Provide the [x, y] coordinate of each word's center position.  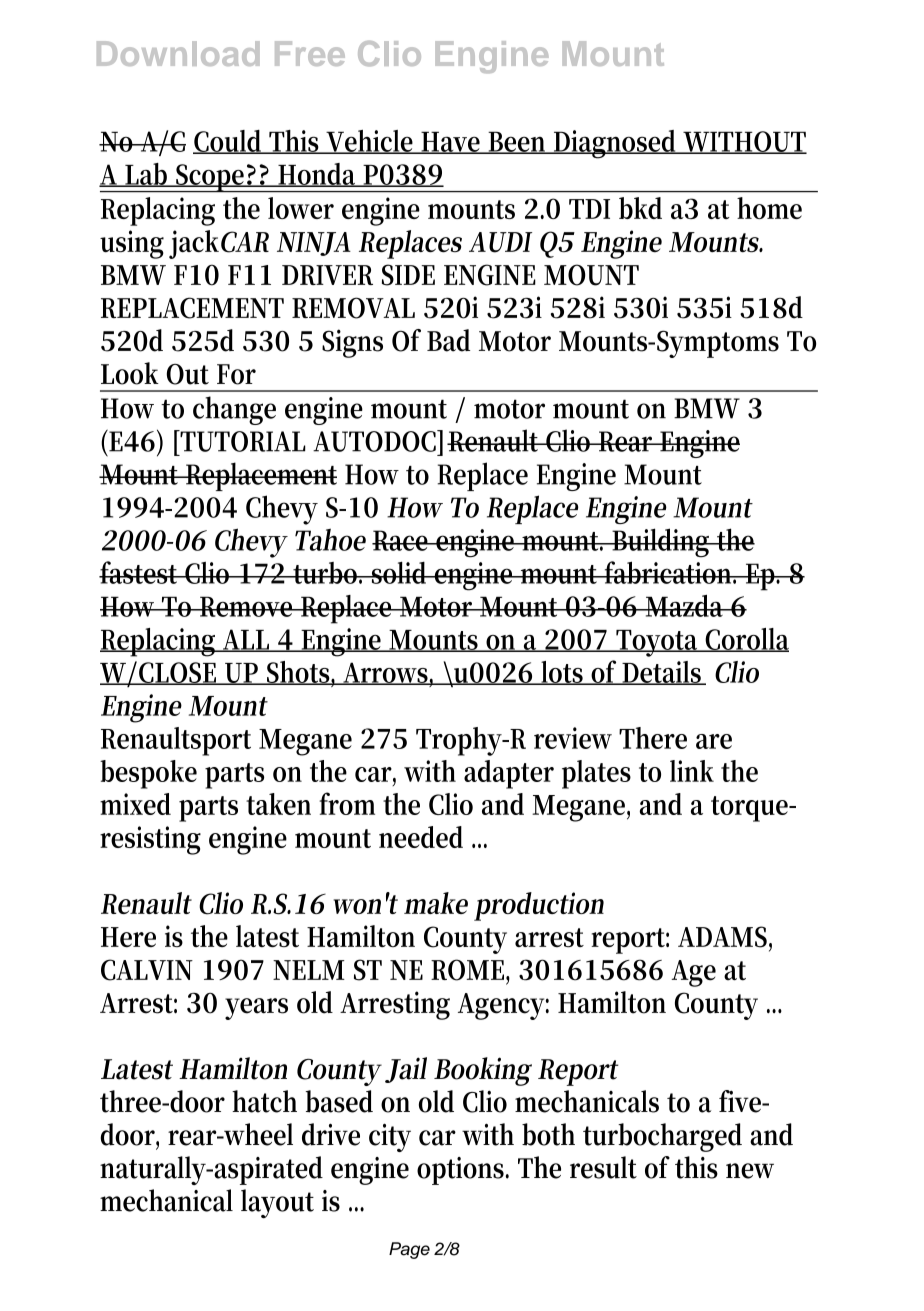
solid [400, 572]
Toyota [658, 643]
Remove [247, 606]
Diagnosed [616, 144]
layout [277, 1204]
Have [451, 142]
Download [178, 53]
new [750, 1171]
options [462, 1171]
